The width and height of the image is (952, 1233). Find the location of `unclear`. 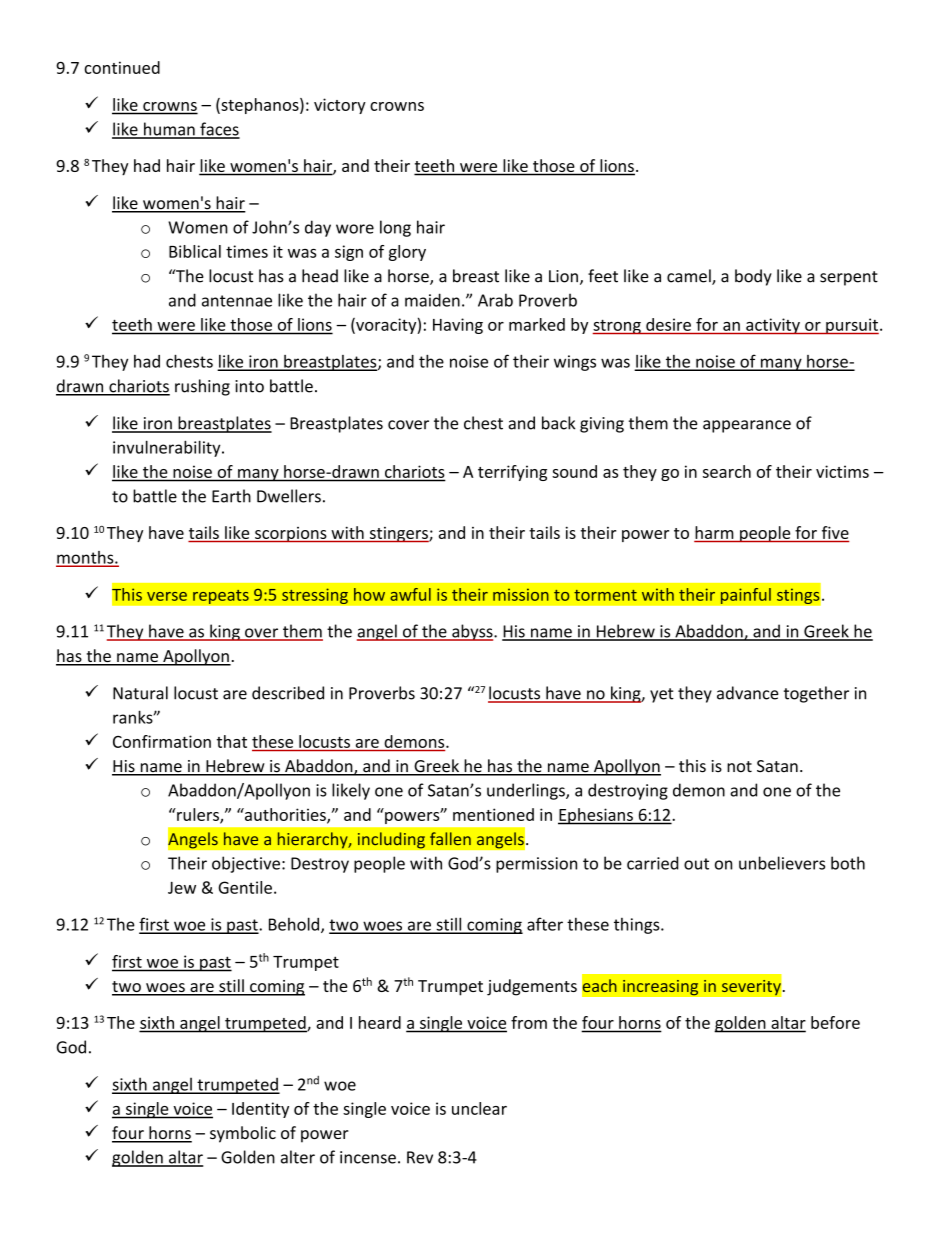

unclear is located at coordinates (479, 1108).
